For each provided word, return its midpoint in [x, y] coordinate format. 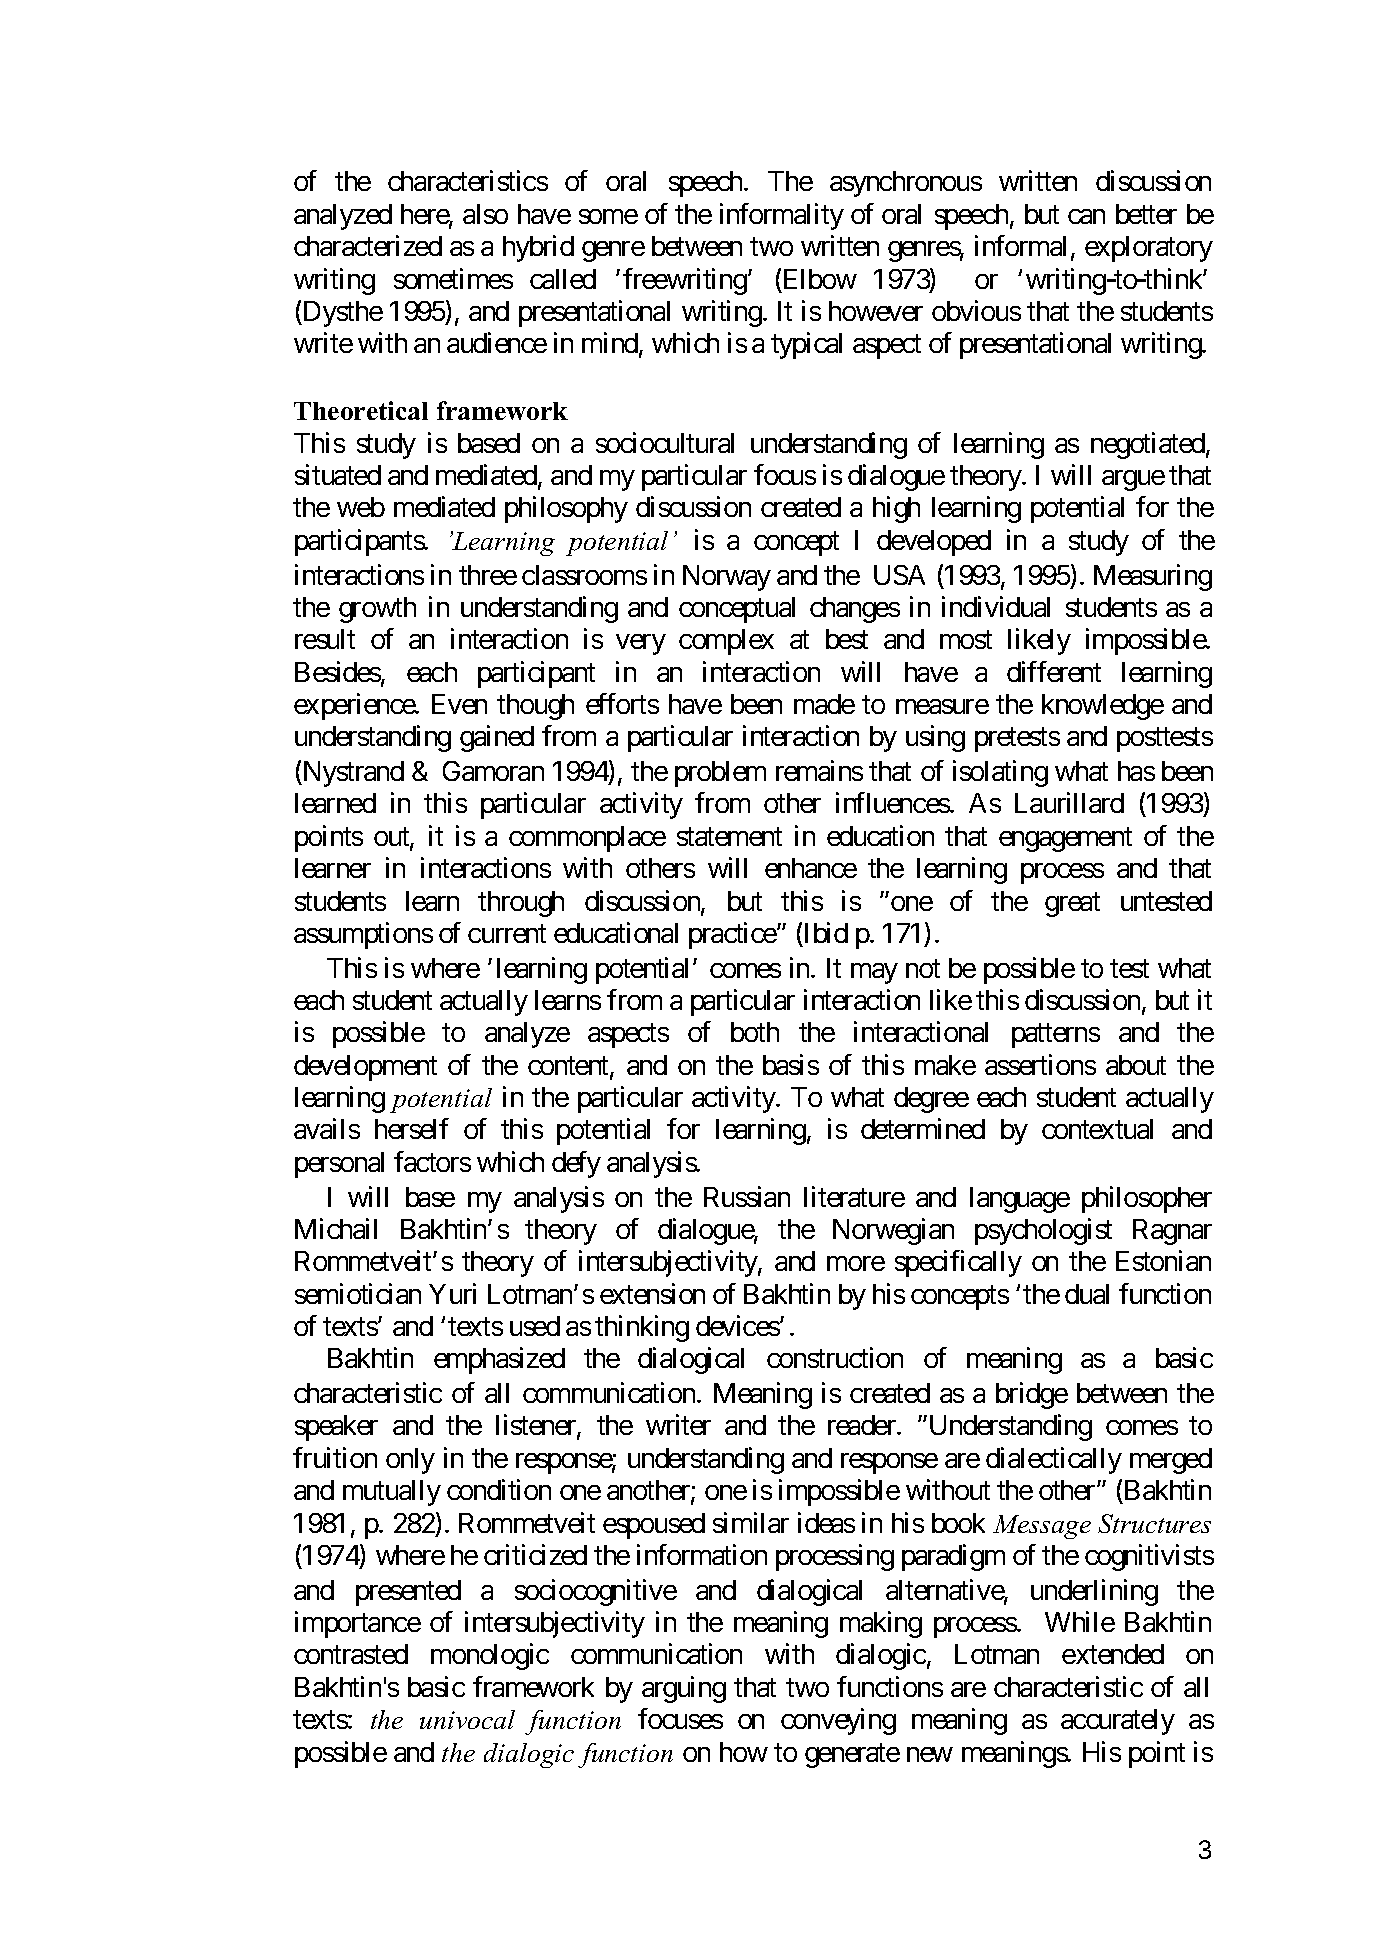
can [1086, 216]
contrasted [351, 1654]
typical [806, 345]
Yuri [452, 1293]
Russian [747, 1196]
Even [459, 704]
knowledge [1103, 707]
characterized [368, 245]
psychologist [1043, 1231]
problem [720, 774]
